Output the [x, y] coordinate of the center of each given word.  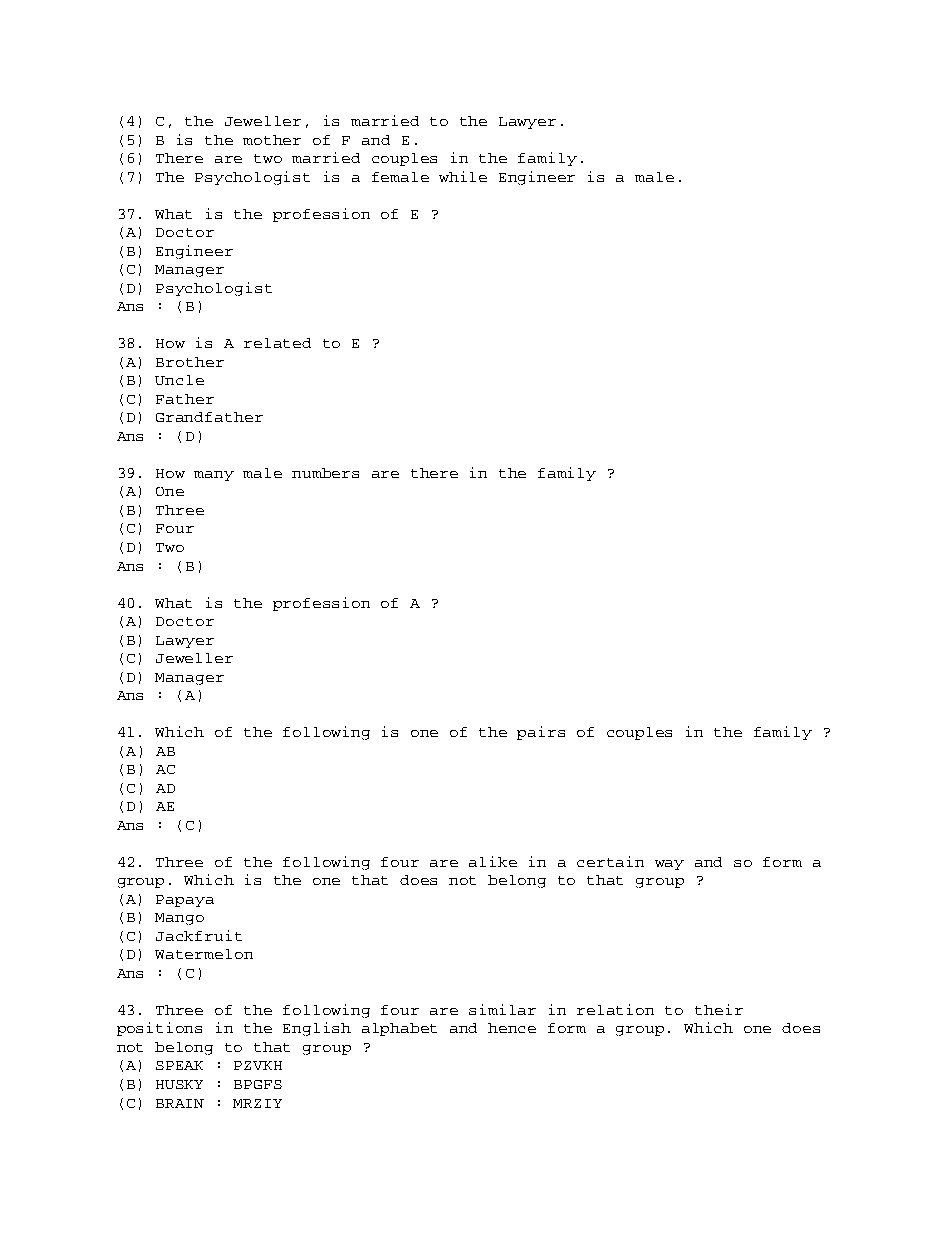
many [214, 476]
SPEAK [179, 1065]
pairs [541, 733]
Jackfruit [199, 935]
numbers [325, 473]
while [463, 176]
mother [272, 140]
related [277, 343]
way [669, 865]
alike [493, 861]
